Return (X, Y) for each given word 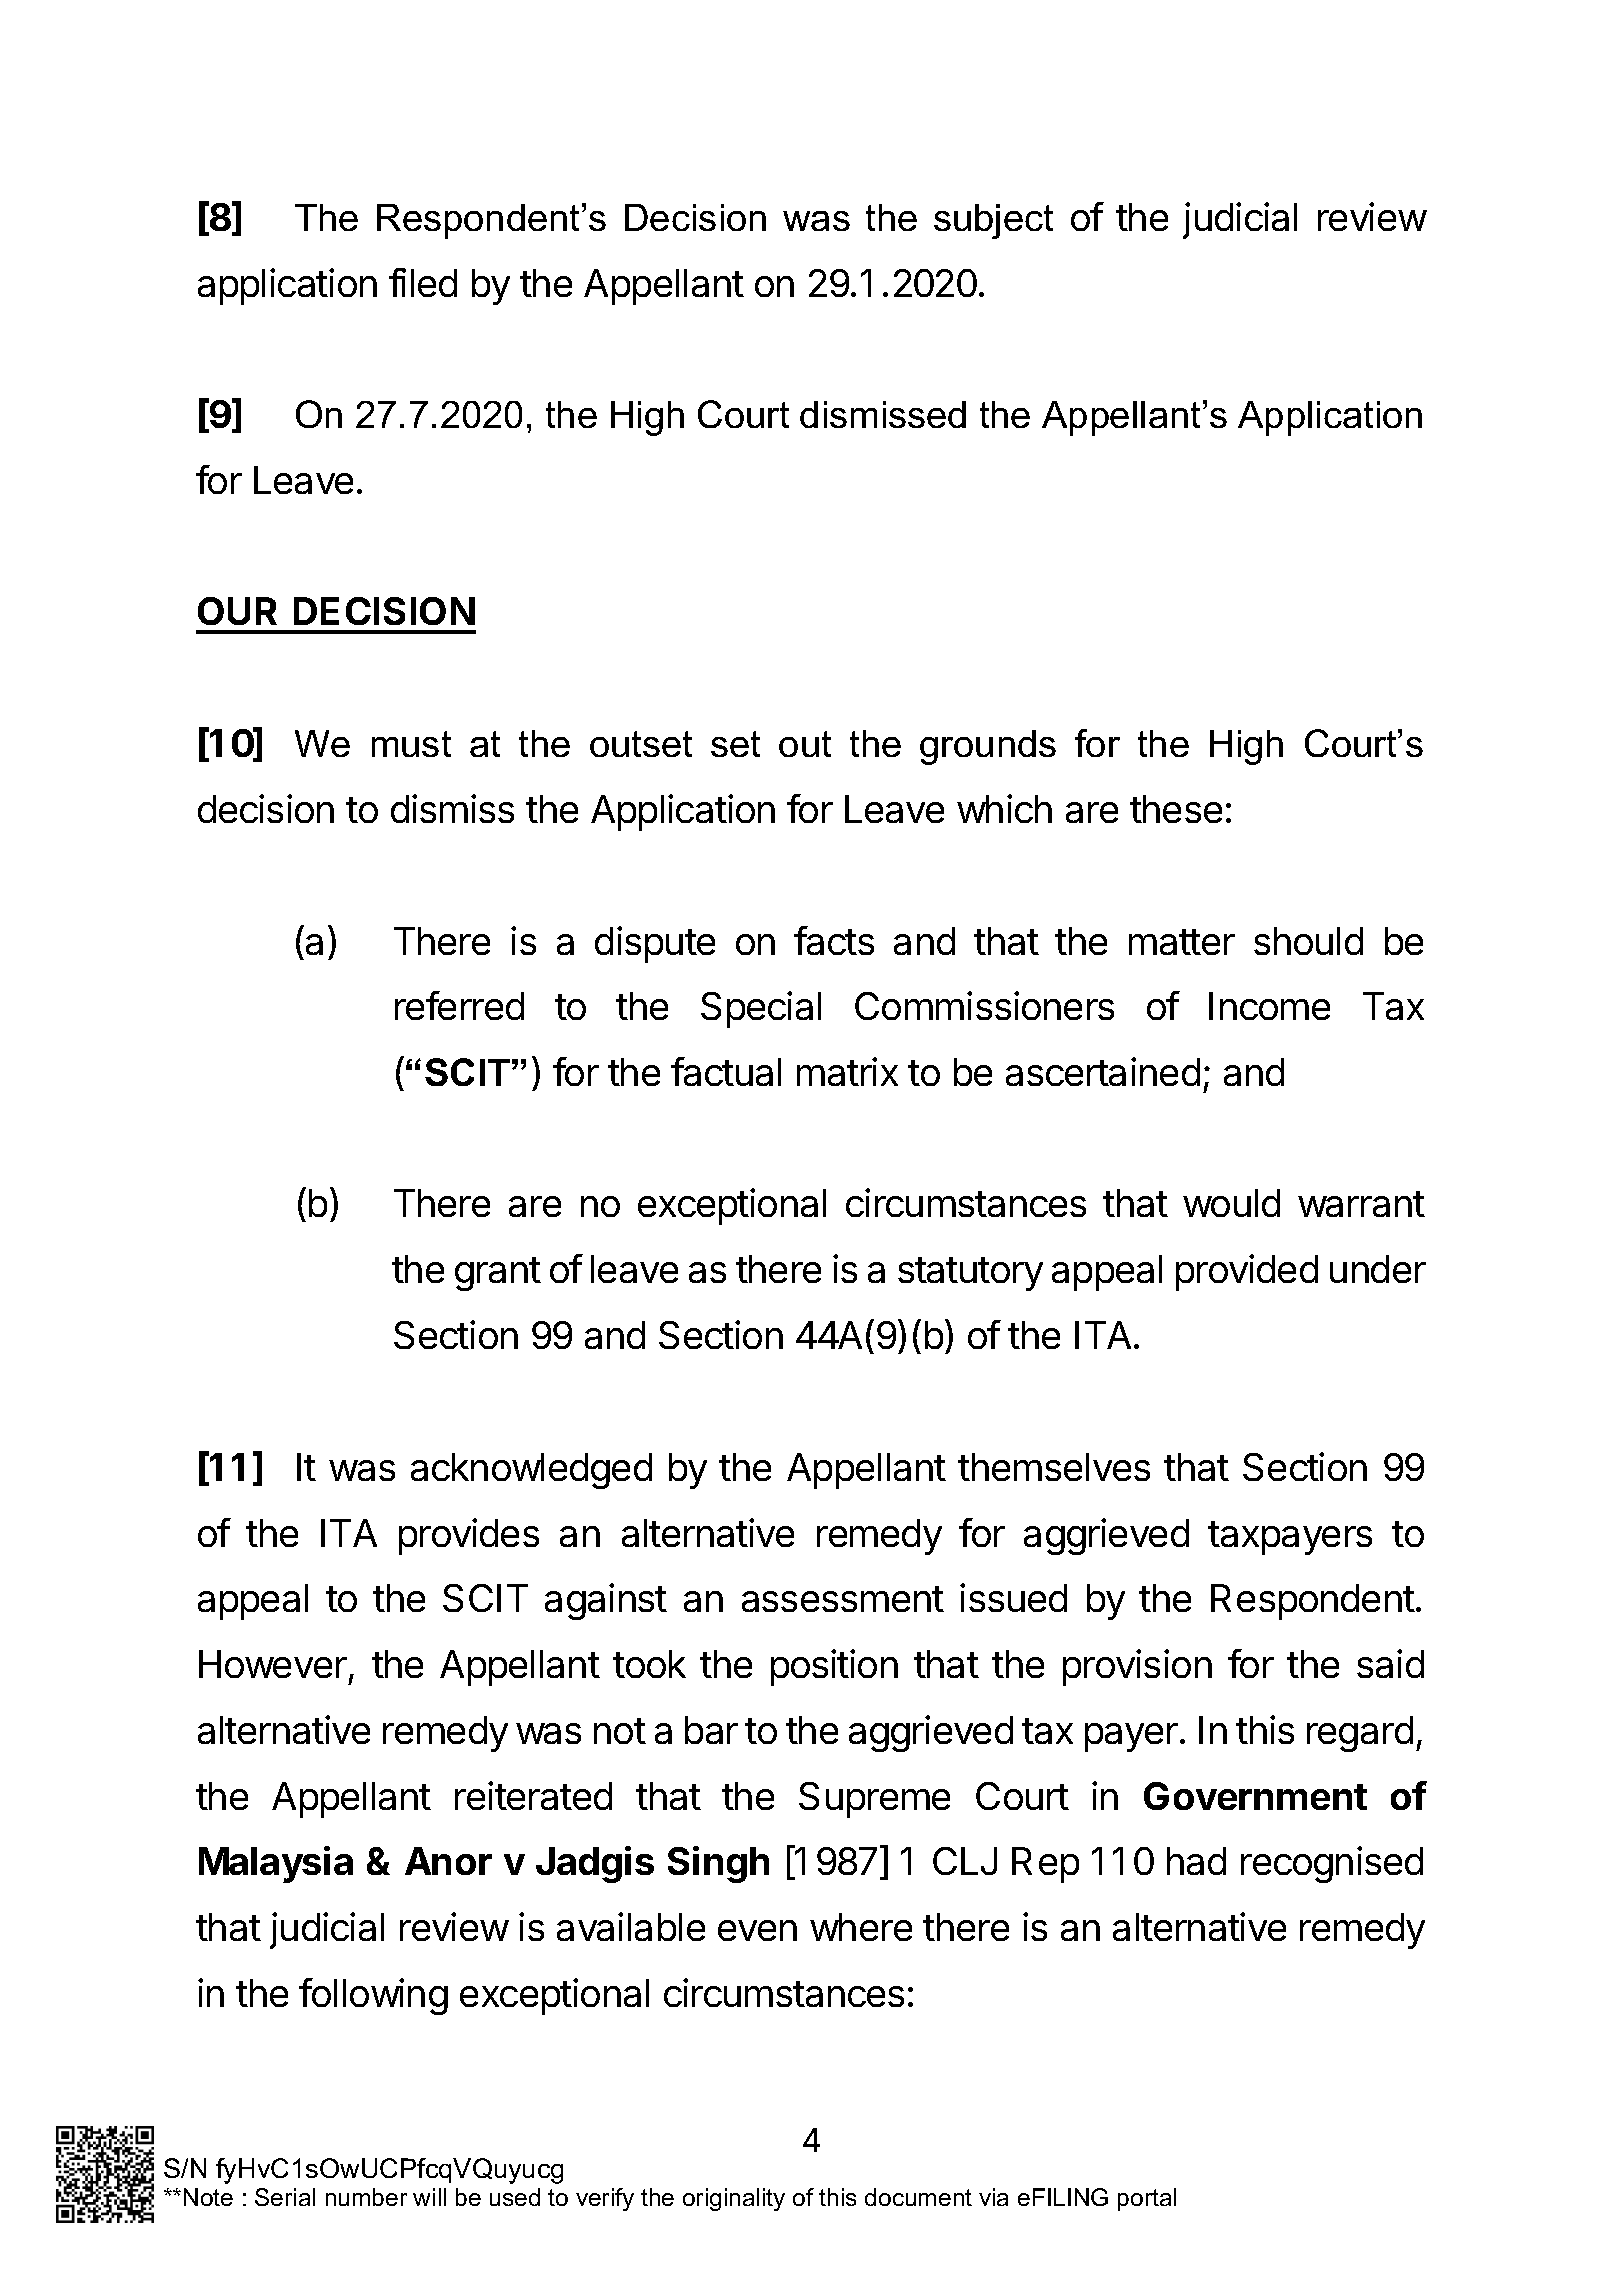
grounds (988, 747)
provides (469, 1536)
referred (459, 1005)
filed (423, 282)
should (1308, 941)
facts (834, 940)
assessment (843, 1599)
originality (734, 2199)
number (366, 2197)
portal (1147, 2199)
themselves (1054, 1467)
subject (993, 221)
